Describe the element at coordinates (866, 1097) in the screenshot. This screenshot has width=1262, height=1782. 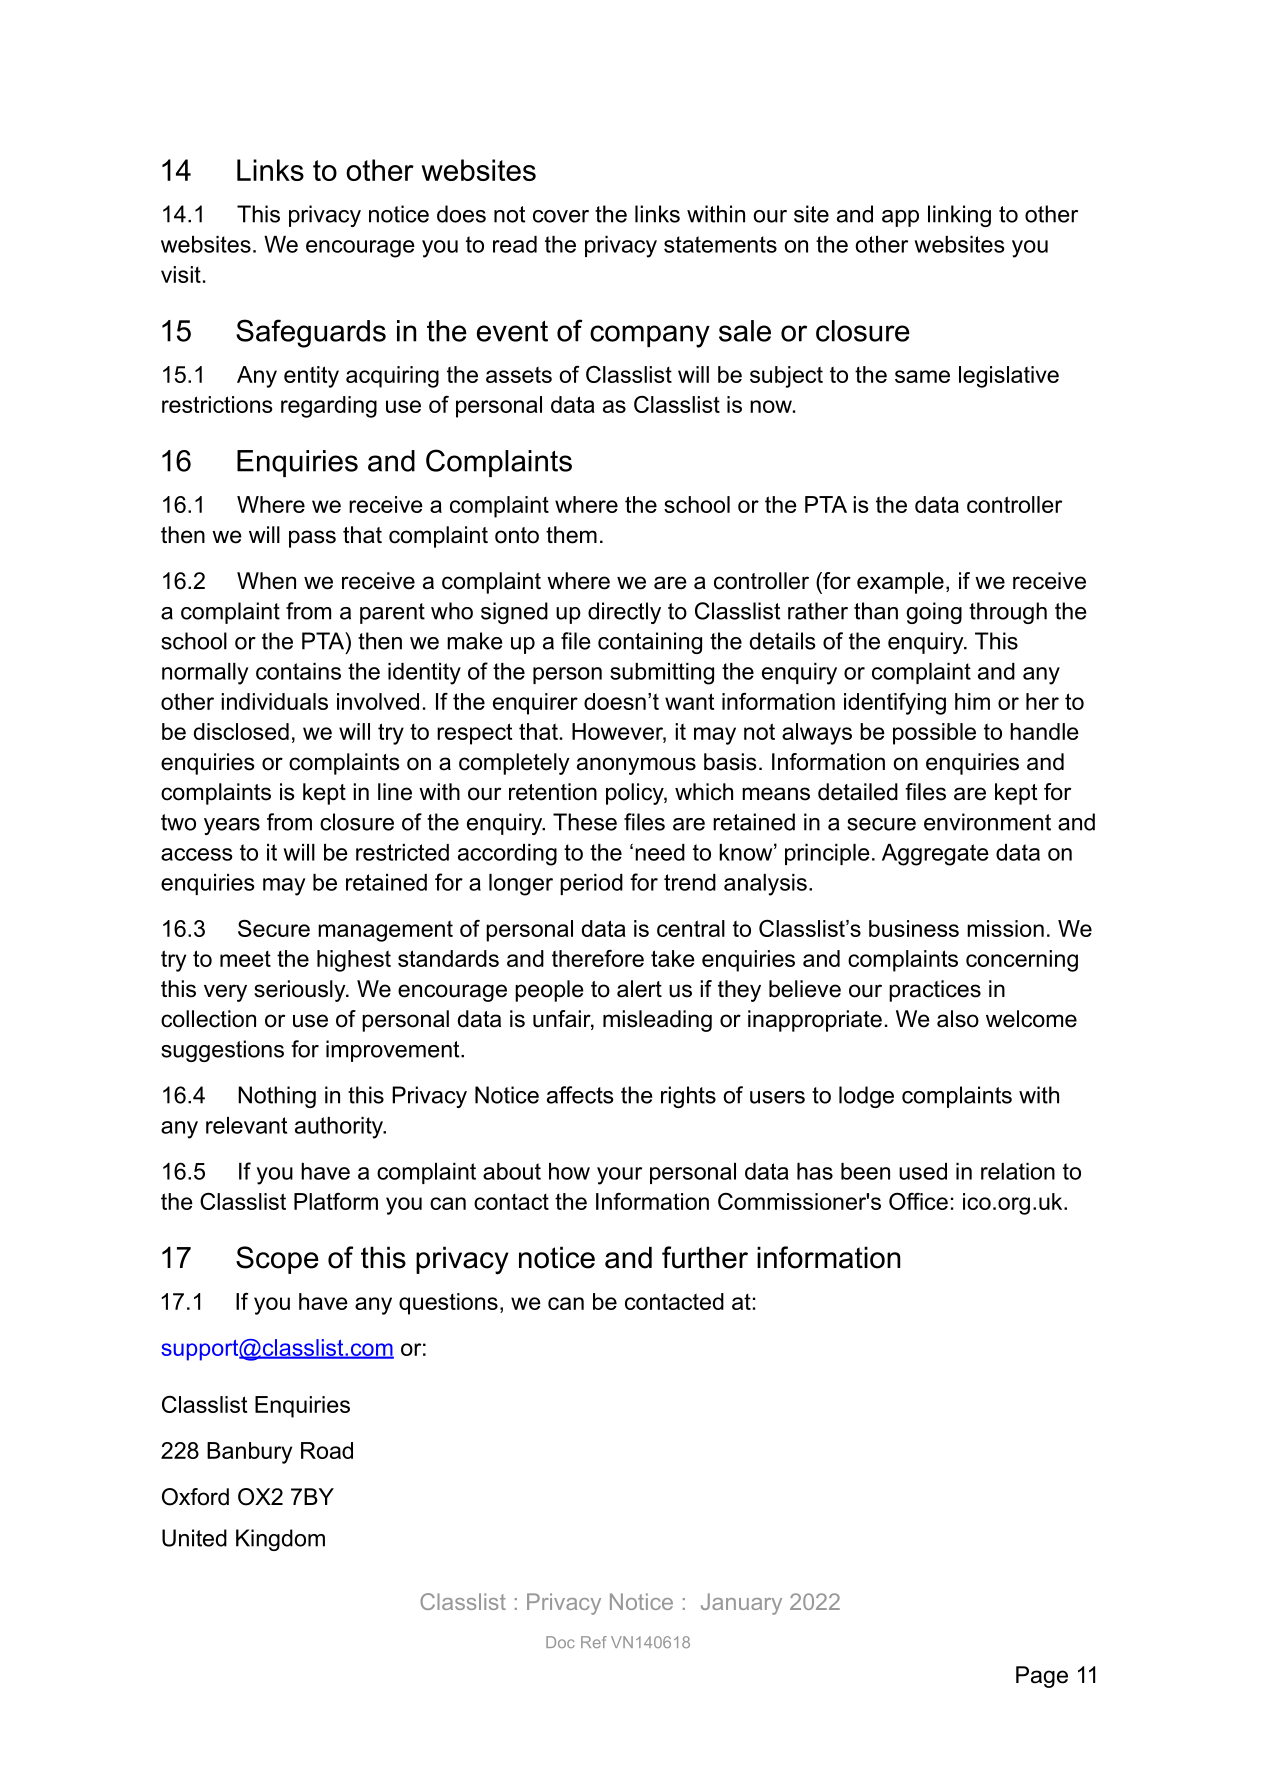
I see `lodge` at that location.
